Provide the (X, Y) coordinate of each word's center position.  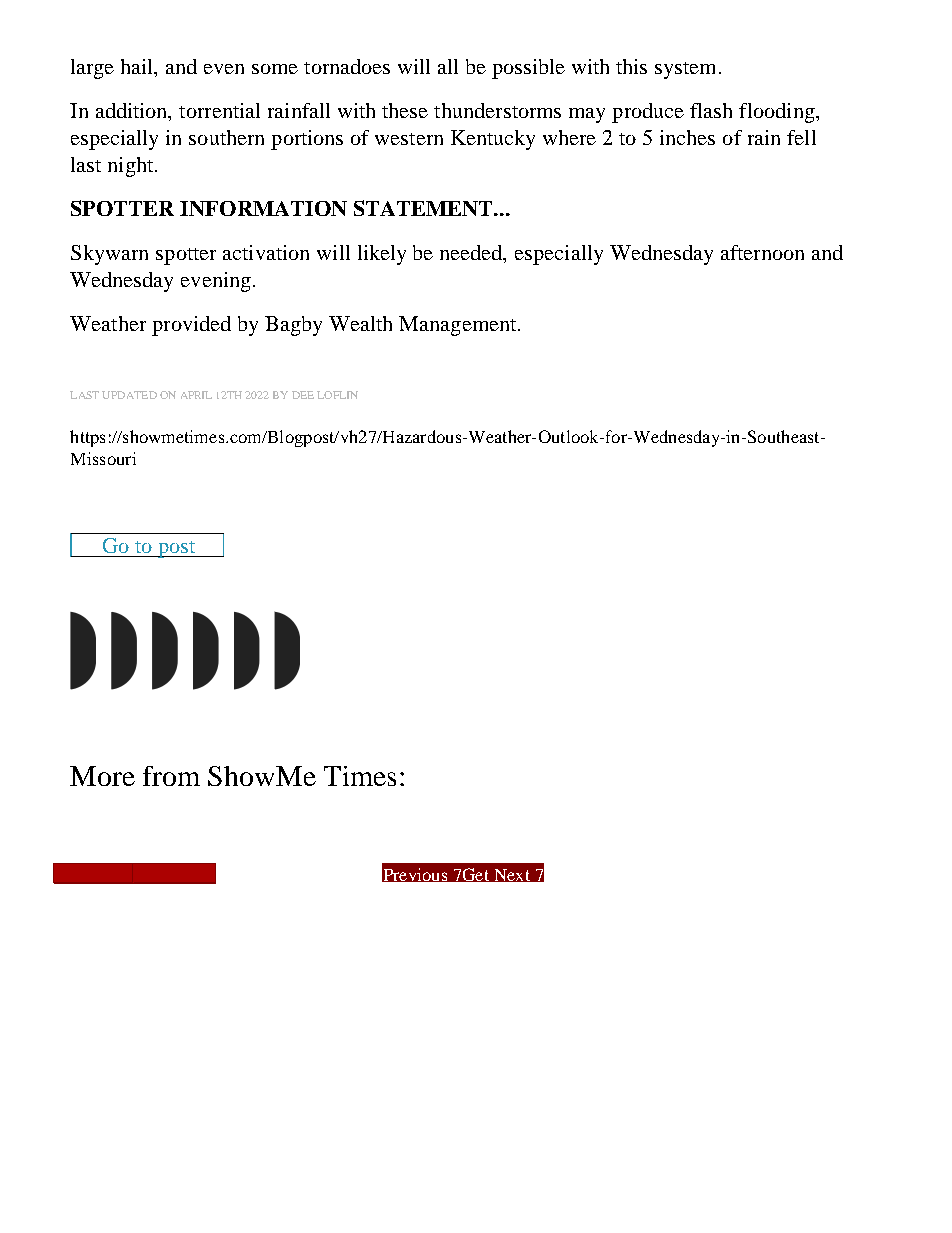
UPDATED (129, 395)
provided (191, 326)
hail (138, 68)
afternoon (762, 252)
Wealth (360, 323)
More (102, 776)
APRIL (196, 395)
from (171, 776)
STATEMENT (424, 208)
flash (711, 110)
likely (382, 255)
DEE (303, 395)
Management (459, 326)
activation (266, 252)
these (405, 110)
